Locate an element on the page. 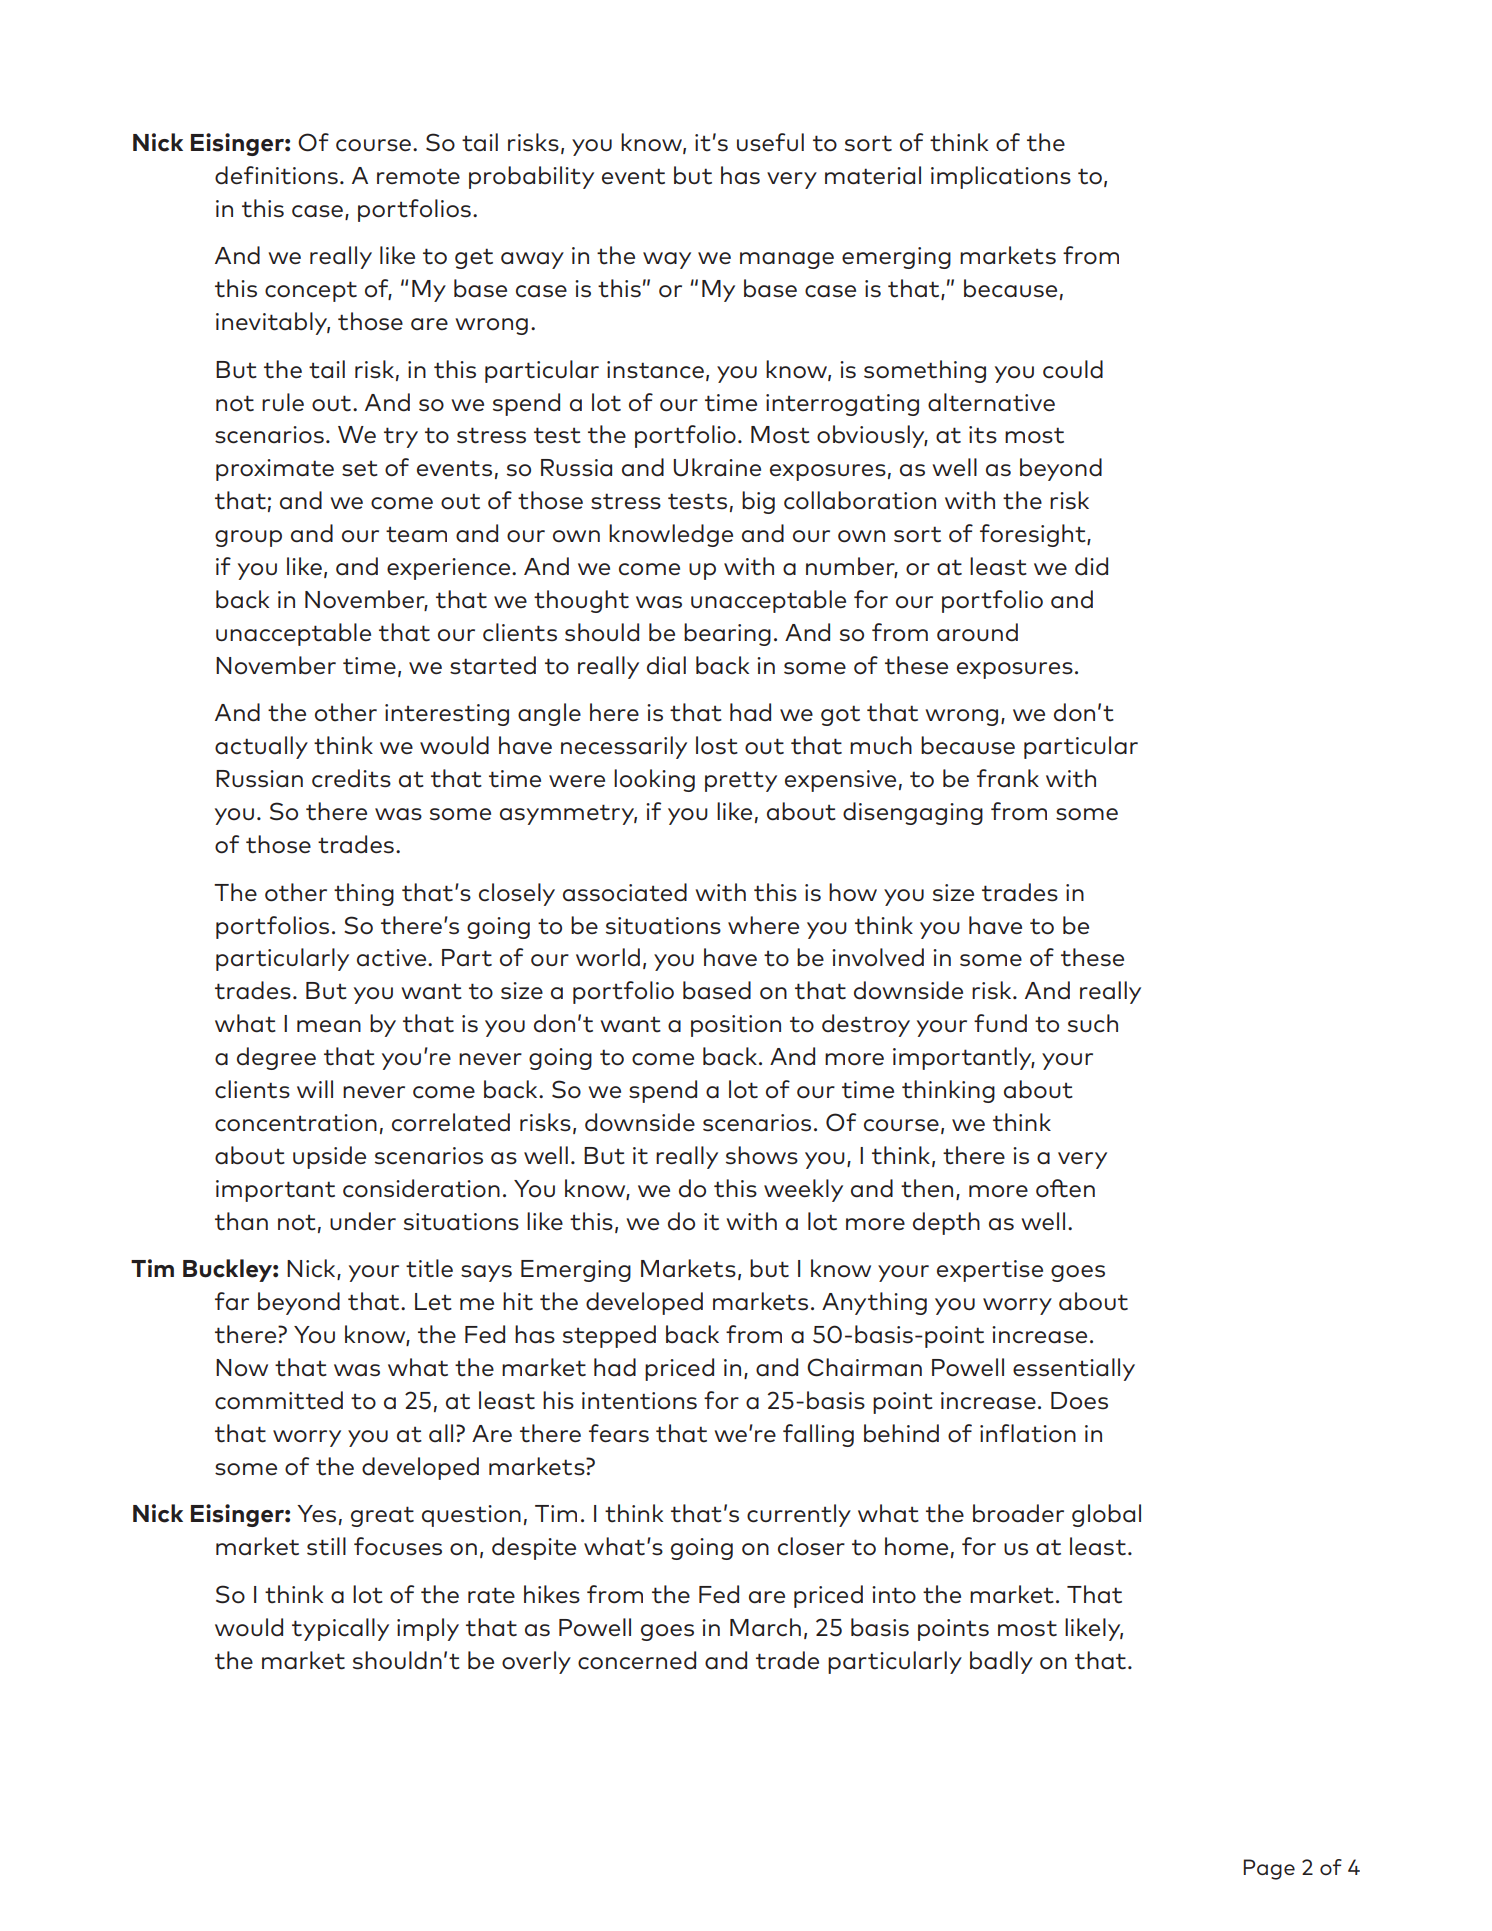  credits is located at coordinates (351, 778).
